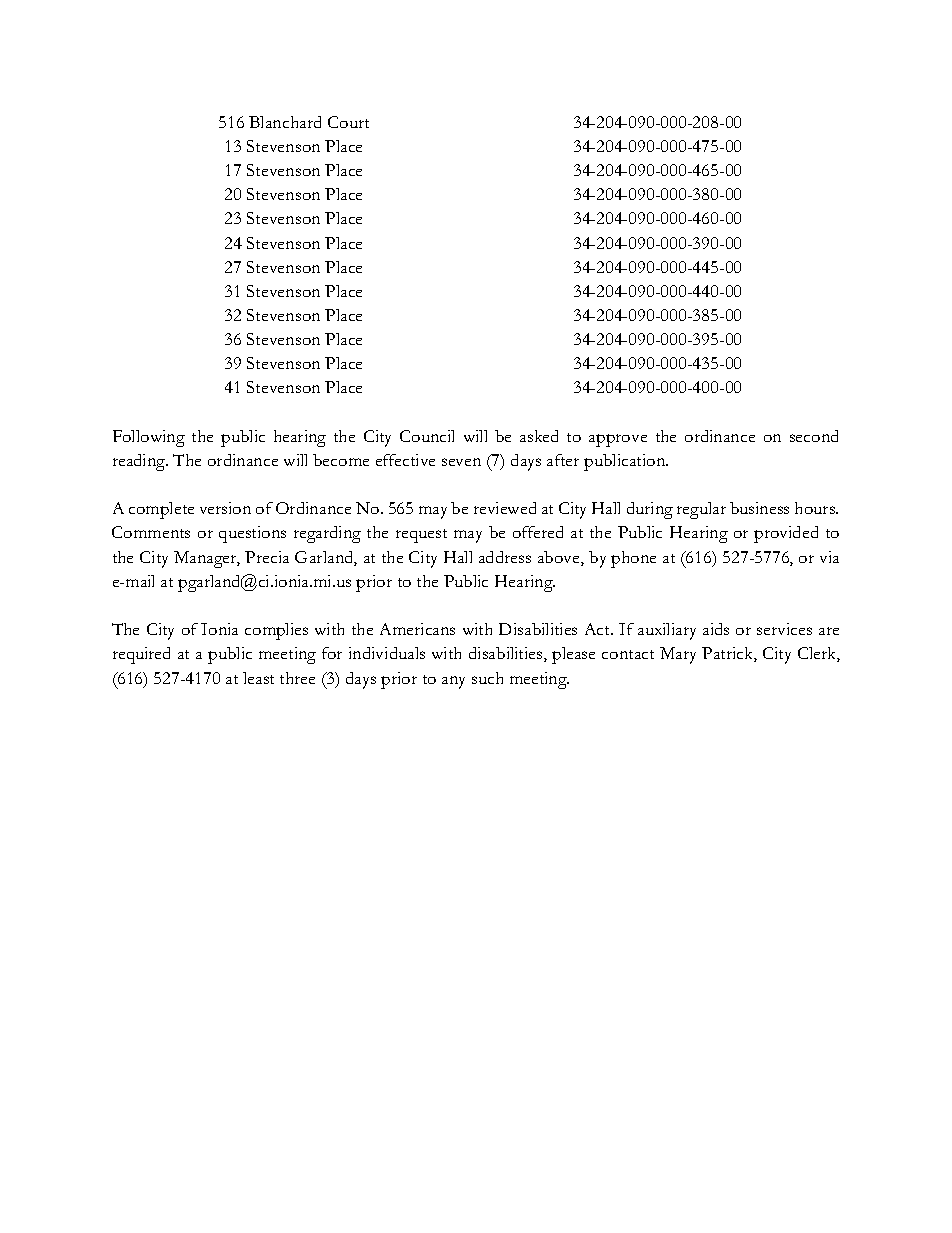 This screenshot has height=1233, width=952. I want to click on provided, so click(786, 534).
